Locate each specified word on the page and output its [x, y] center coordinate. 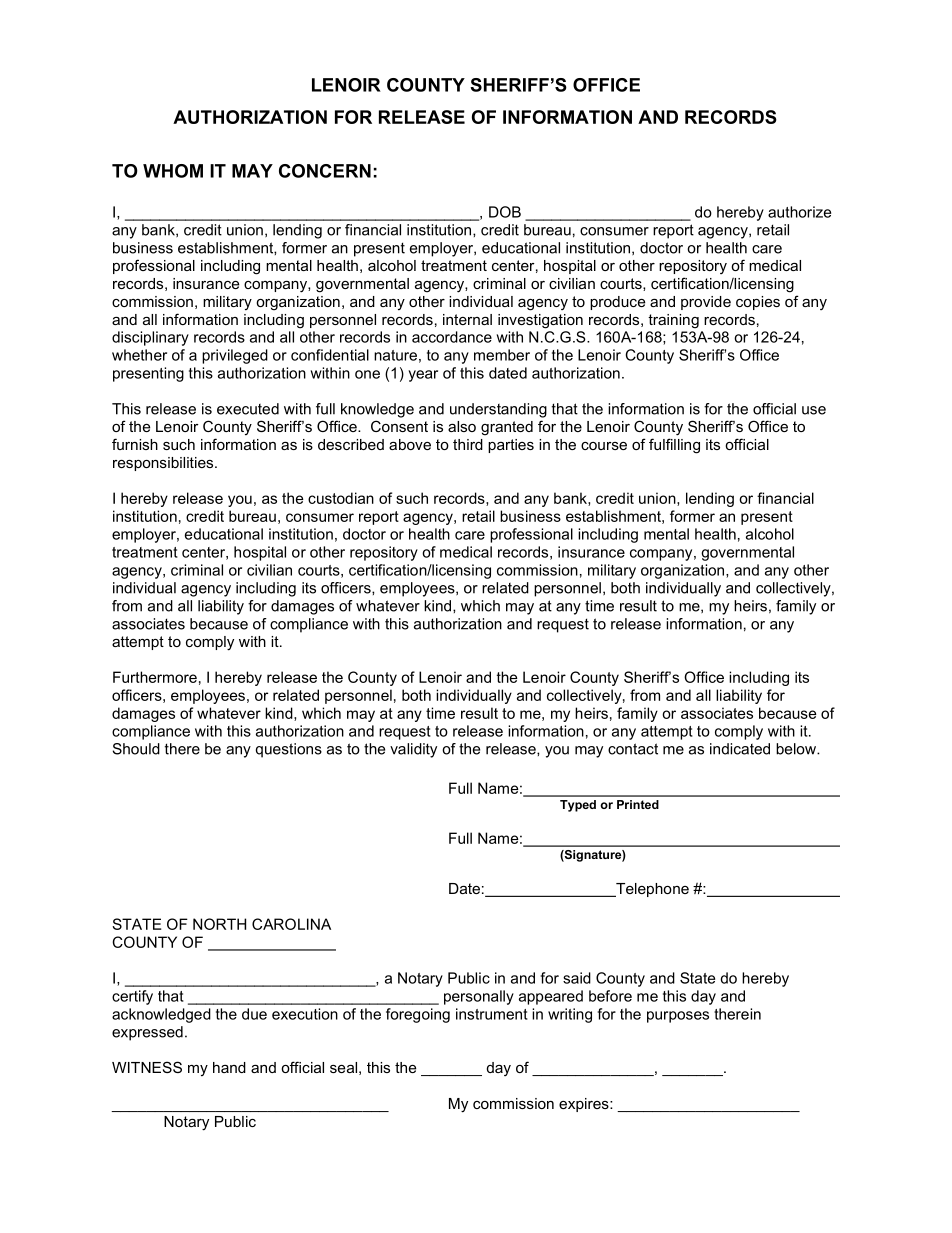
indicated [740, 749]
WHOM [173, 171]
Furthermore [155, 677]
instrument [492, 1014]
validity [413, 750]
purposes [678, 1017]
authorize [799, 212]
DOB [505, 212]
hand [229, 1067]
